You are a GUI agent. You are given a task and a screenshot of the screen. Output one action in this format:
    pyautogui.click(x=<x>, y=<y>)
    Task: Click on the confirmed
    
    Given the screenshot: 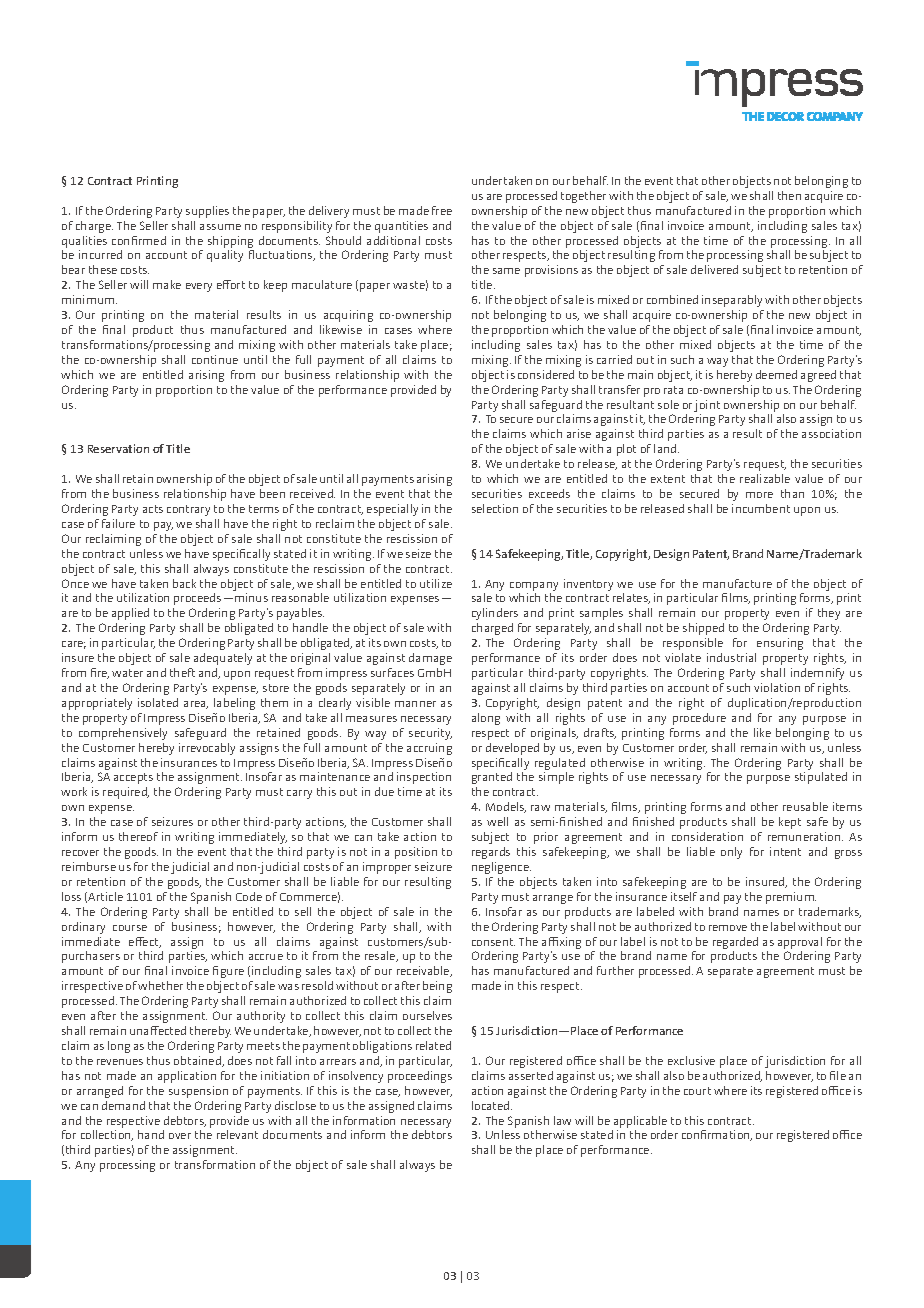 What is the action you would take?
    pyautogui.click(x=139, y=240)
